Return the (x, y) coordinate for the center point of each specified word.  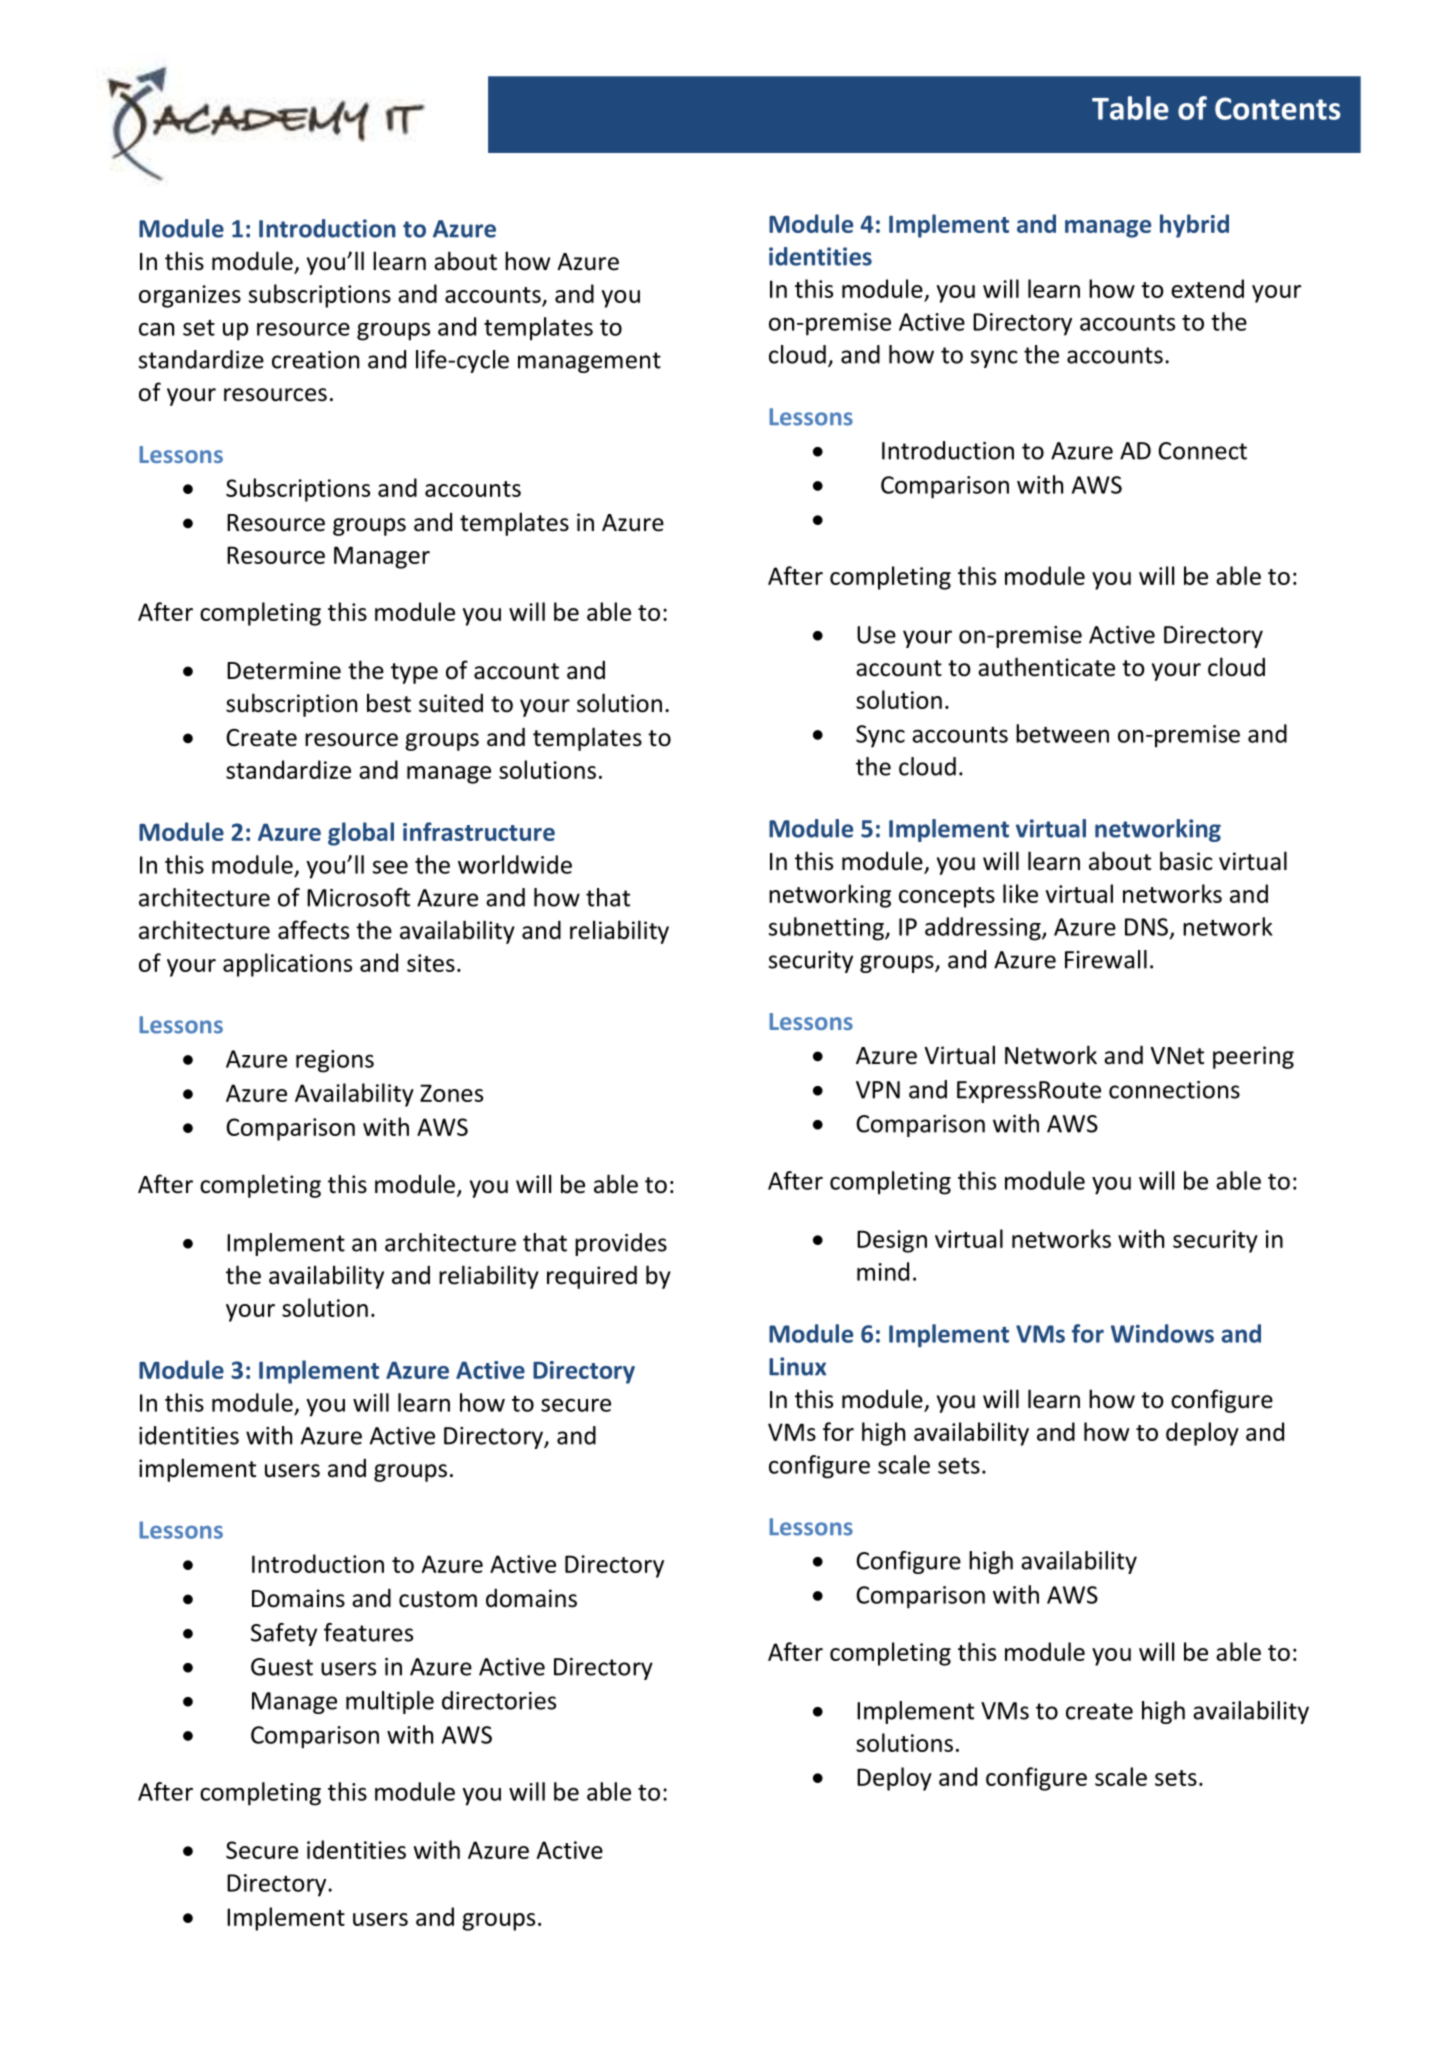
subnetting (827, 929)
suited (451, 703)
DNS (1146, 927)
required (592, 1277)
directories (499, 1700)
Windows (1162, 1333)
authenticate (1046, 667)
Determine (284, 670)
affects (313, 930)
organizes (190, 296)
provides (621, 1244)
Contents (1278, 108)
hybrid (1194, 226)
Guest (282, 1667)
